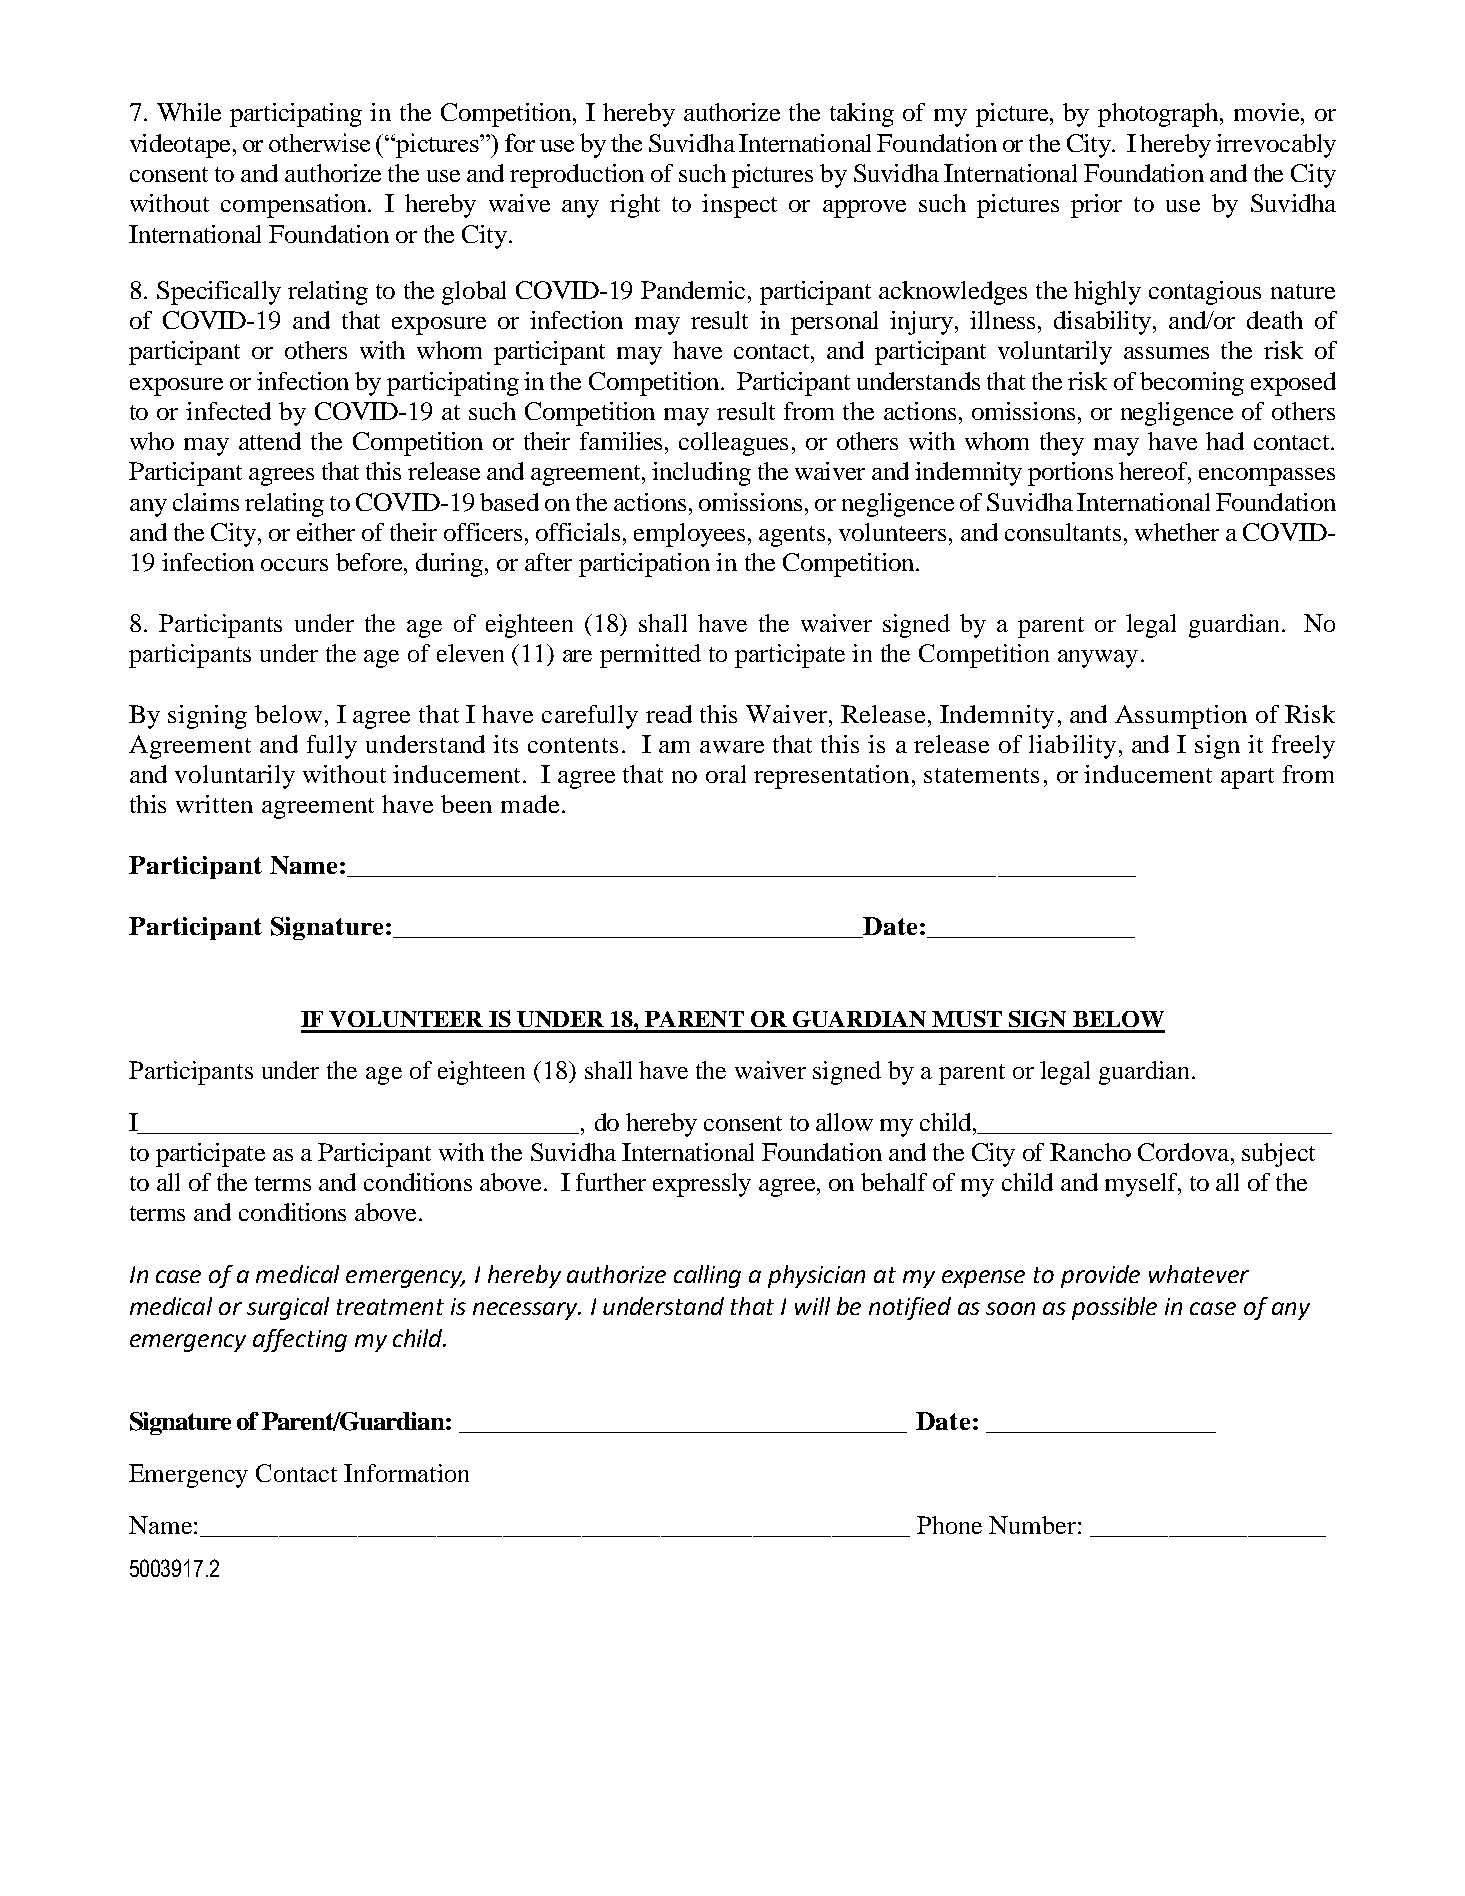 This document has width=1465, height=1896. Describe the element at coordinates (726, 774) in the document. I see `oral` at that location.
